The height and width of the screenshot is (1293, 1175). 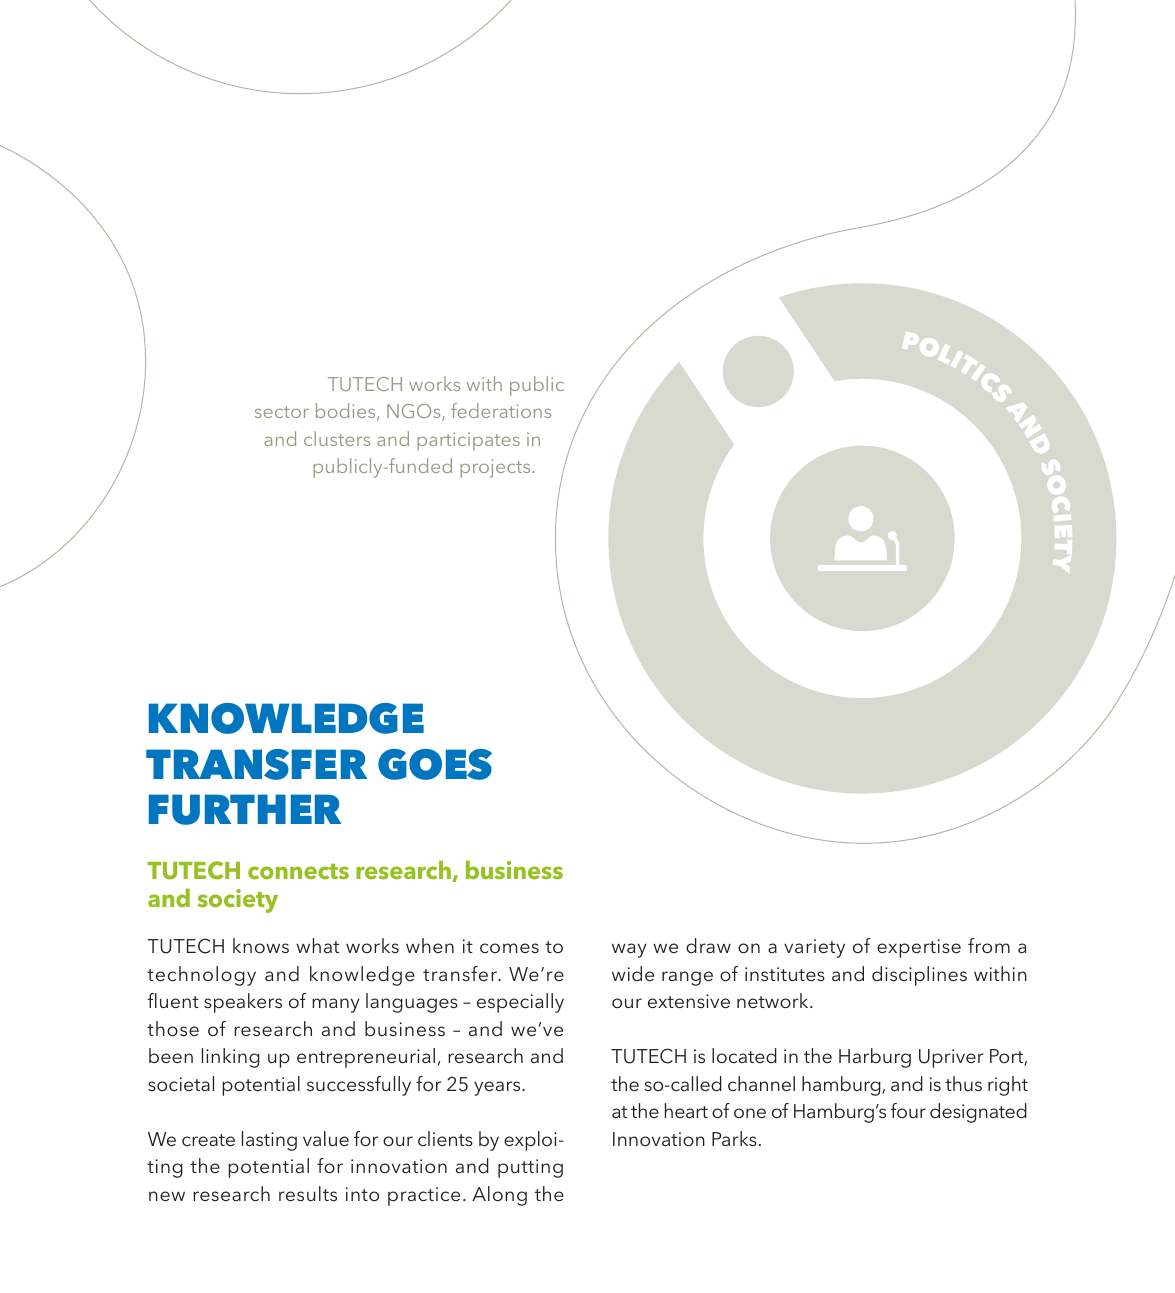 What do you see at coordinates (468, 441) in the screenshot?
I see `participates` at bounding box center [468, 441].
